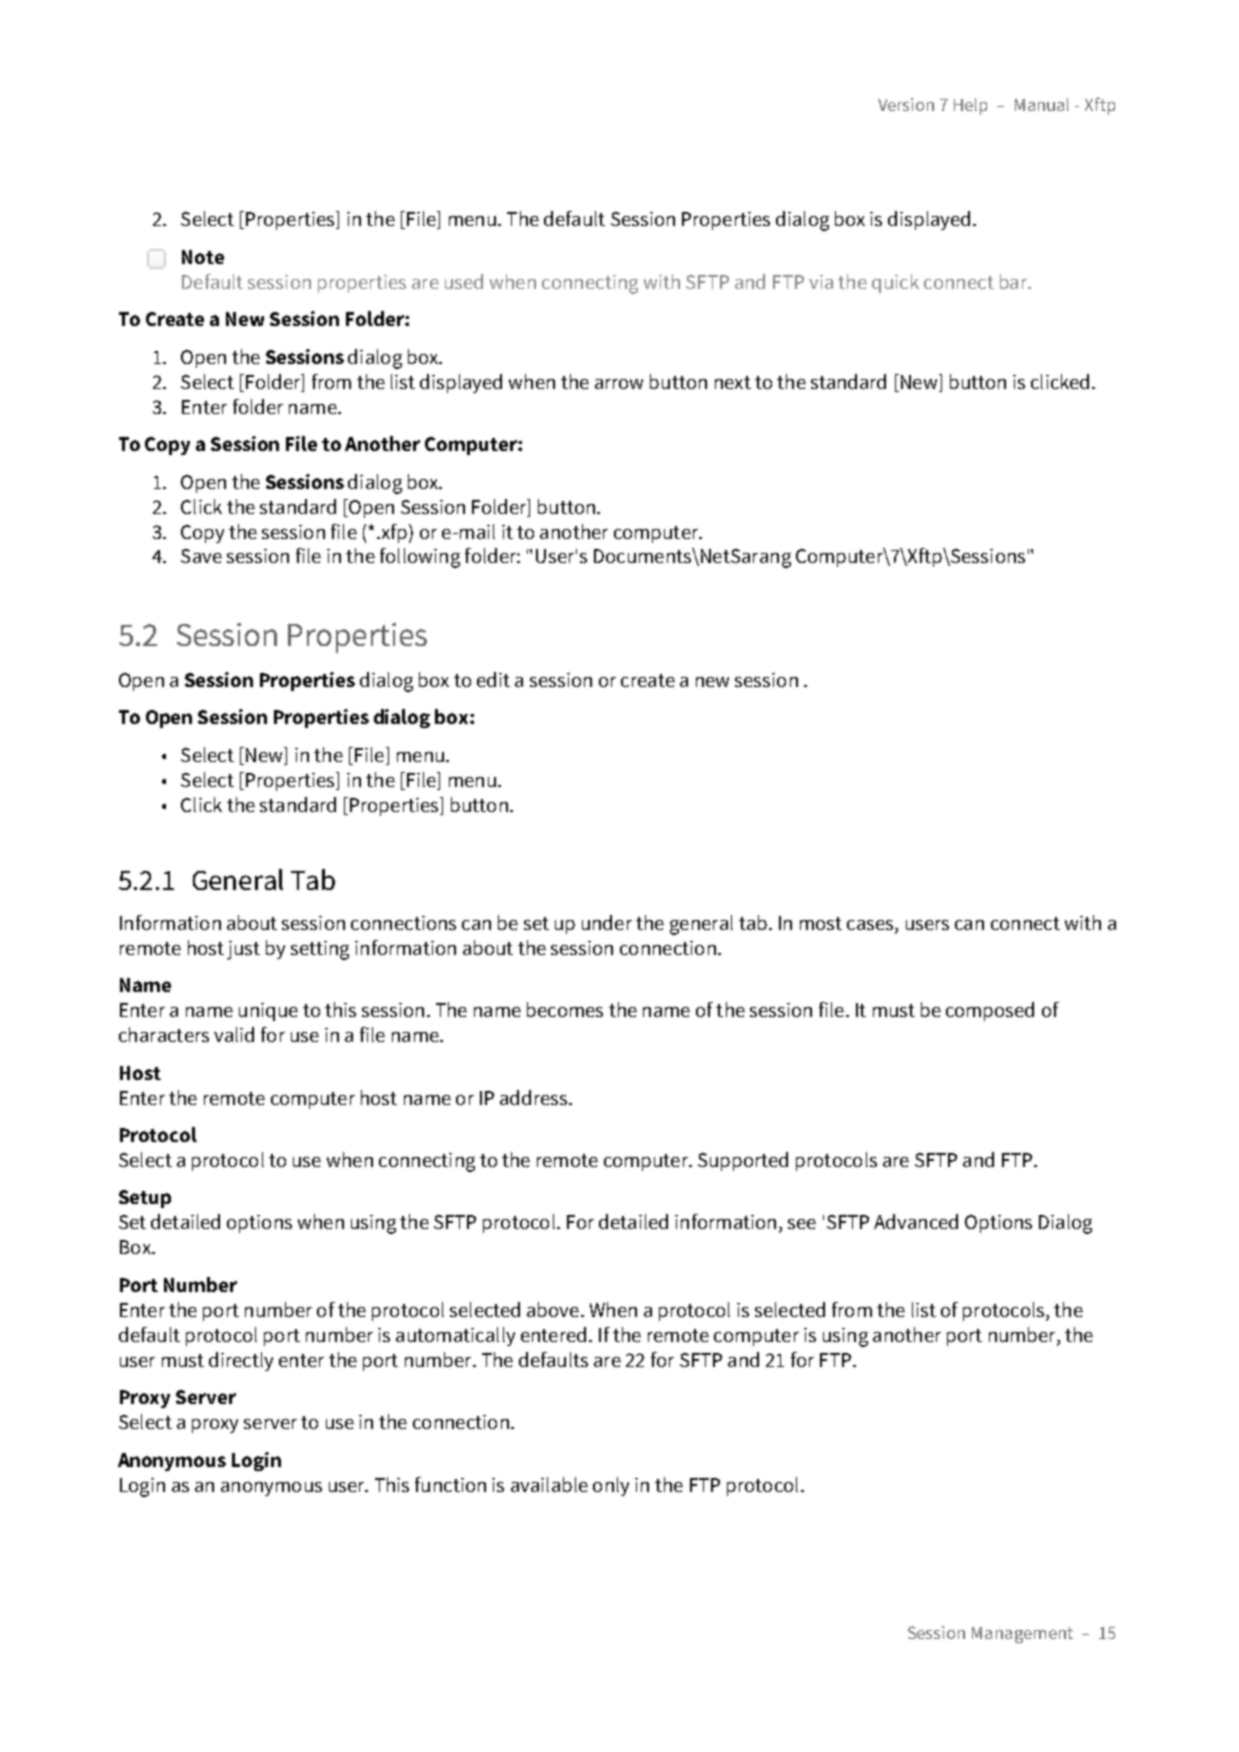  Describe the element at coordinates (450, 1484) in the screenshot. I see `function` at that location.
